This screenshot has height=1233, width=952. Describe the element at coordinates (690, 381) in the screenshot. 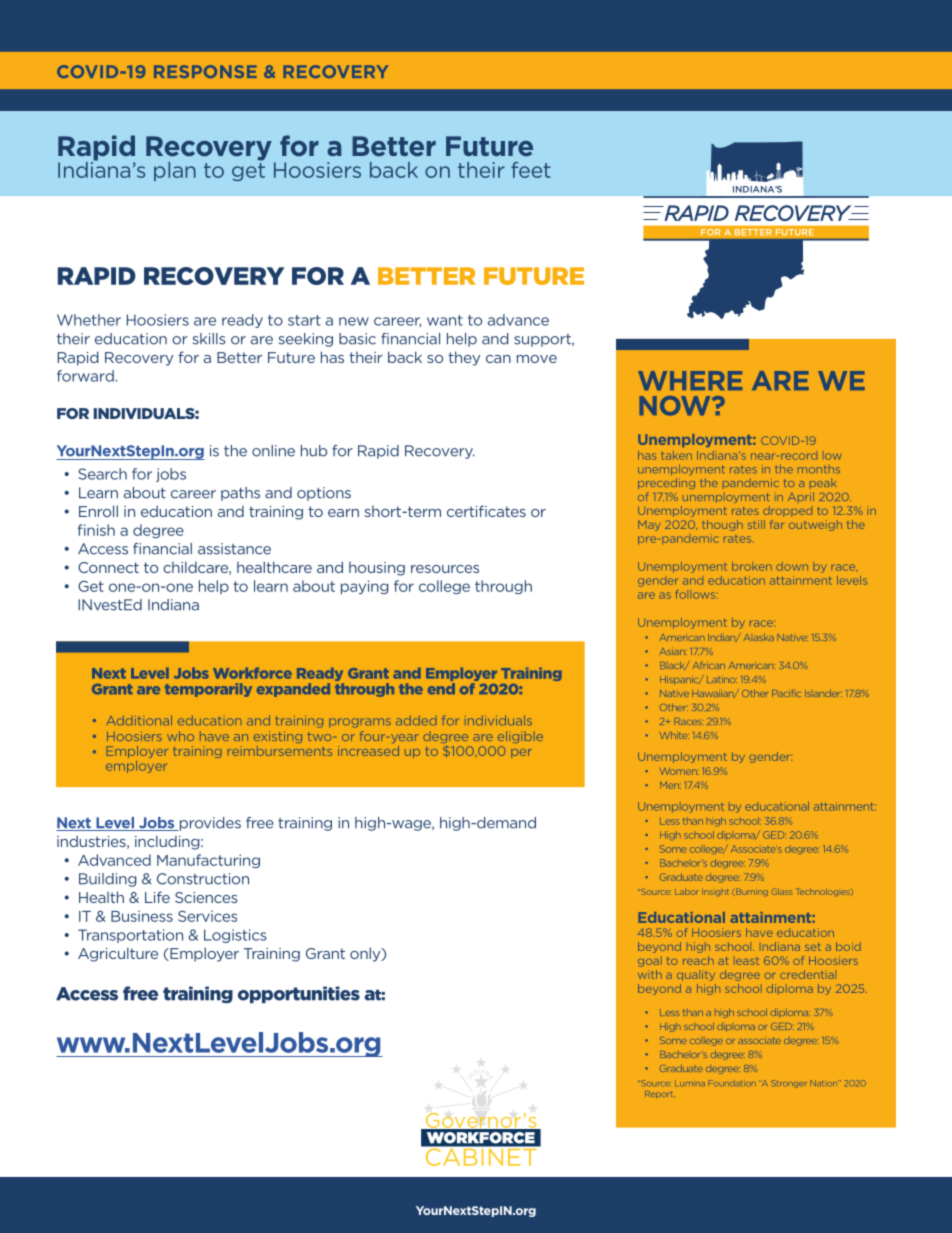

I see `WHERE` at that location.
